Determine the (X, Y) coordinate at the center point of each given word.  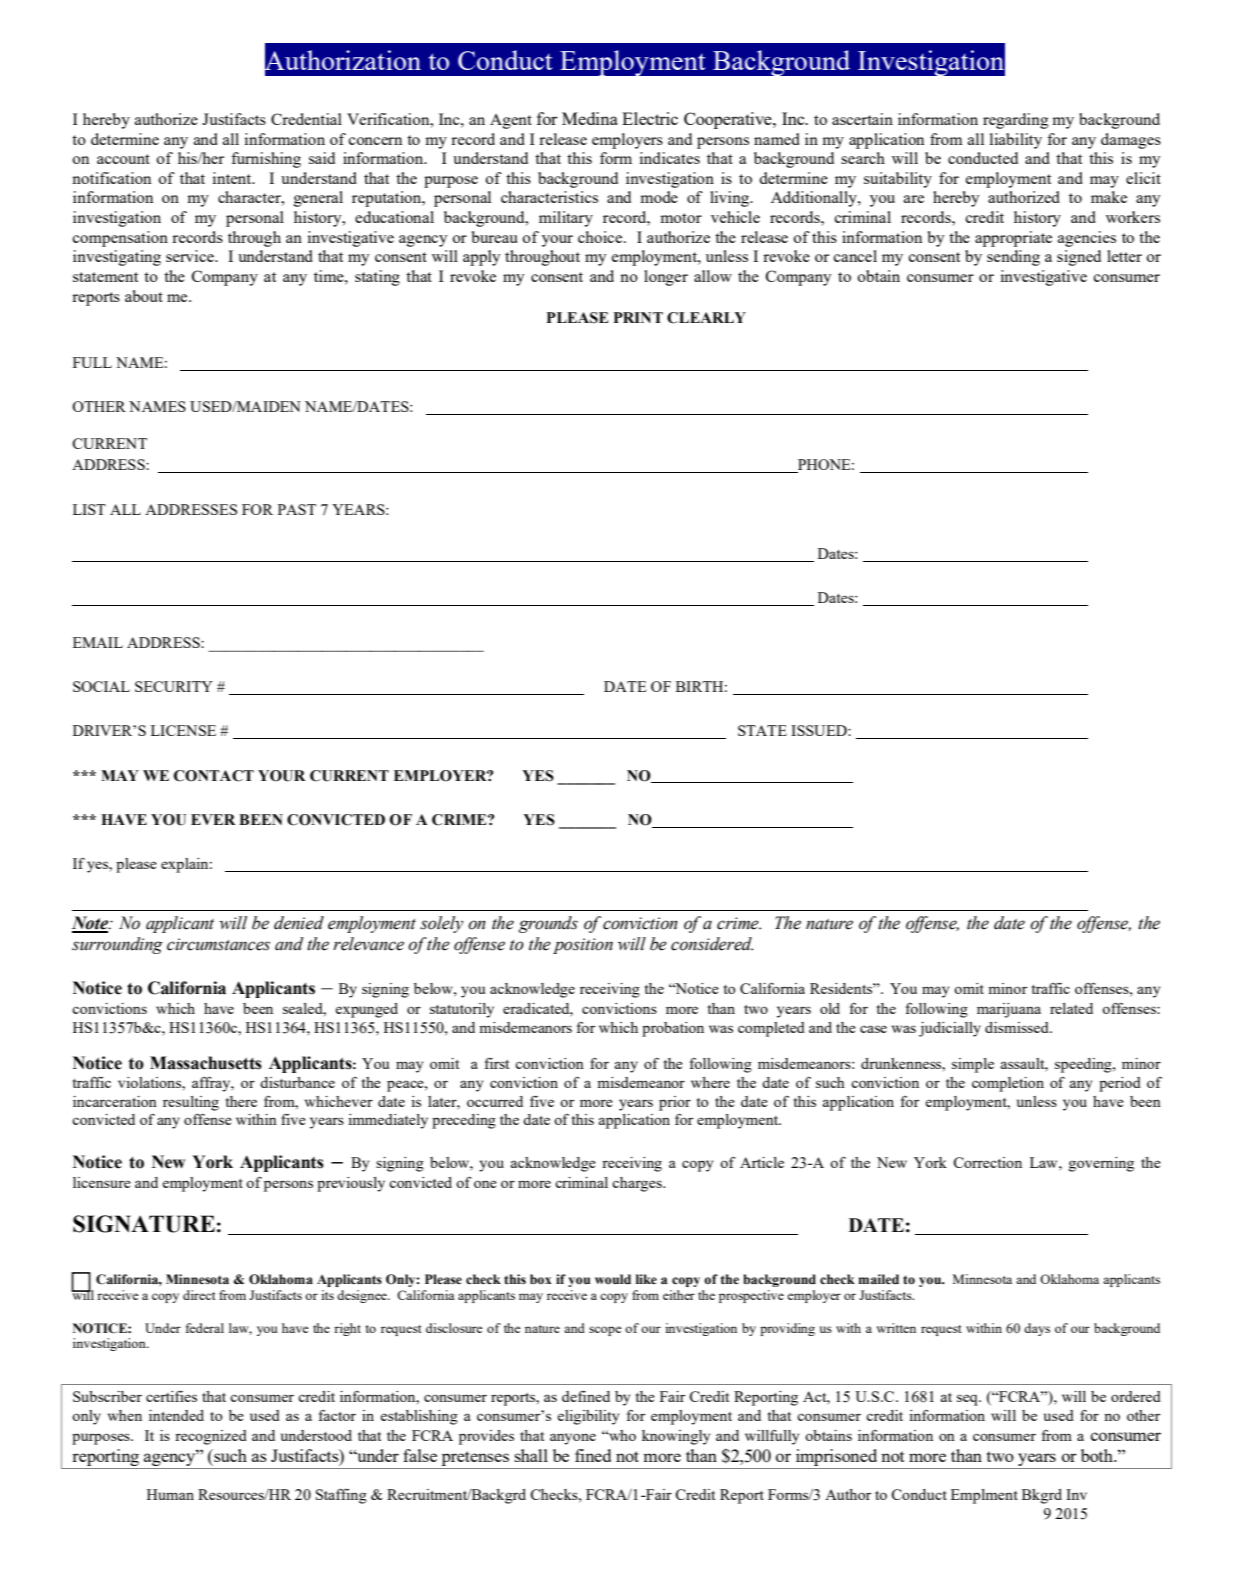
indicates (669, 158)
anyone (573, 1439)
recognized (211, 1437)
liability (1016, 141)
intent (233, 178)
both (1098, 1455)
